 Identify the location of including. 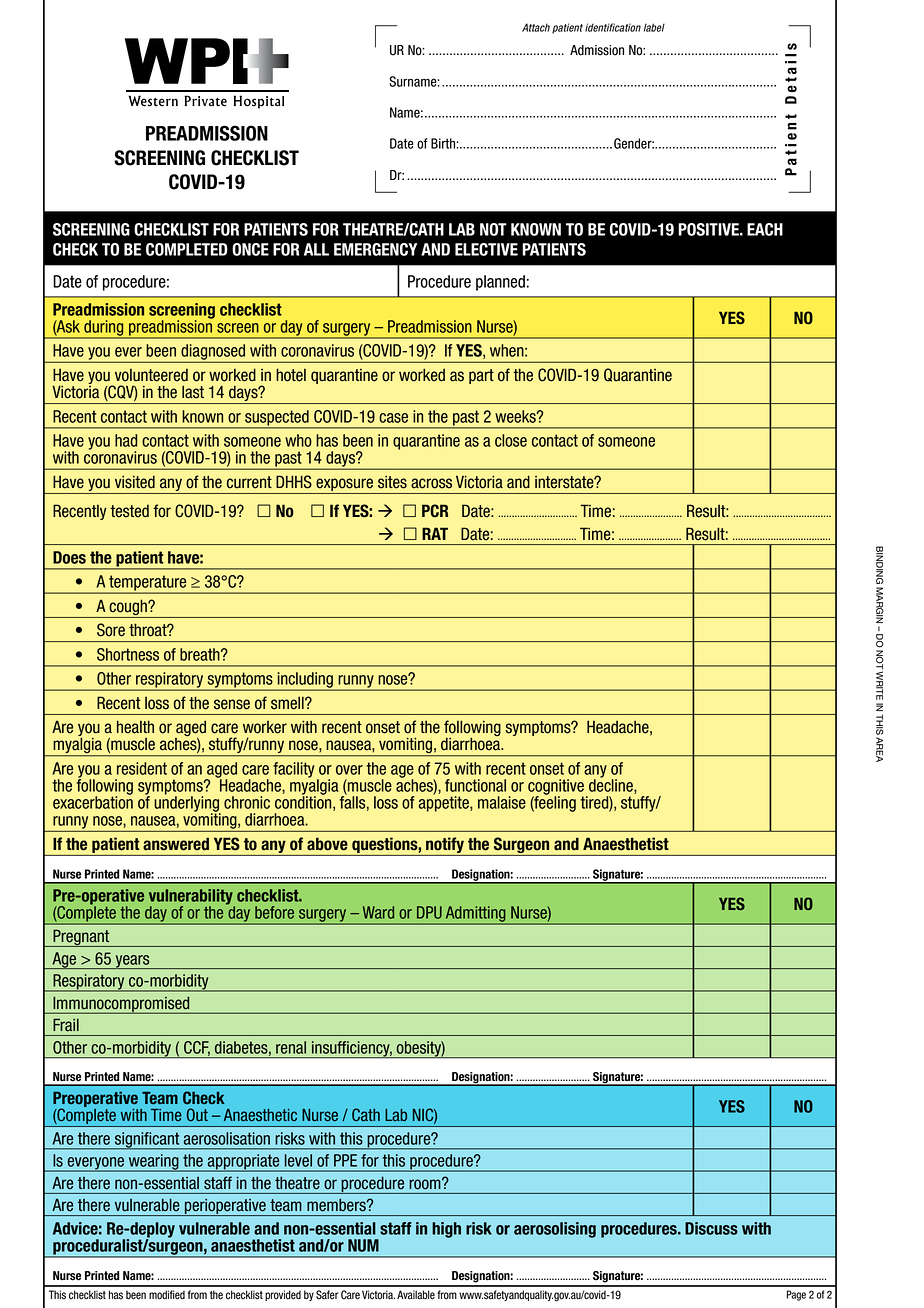
(305, 681).
